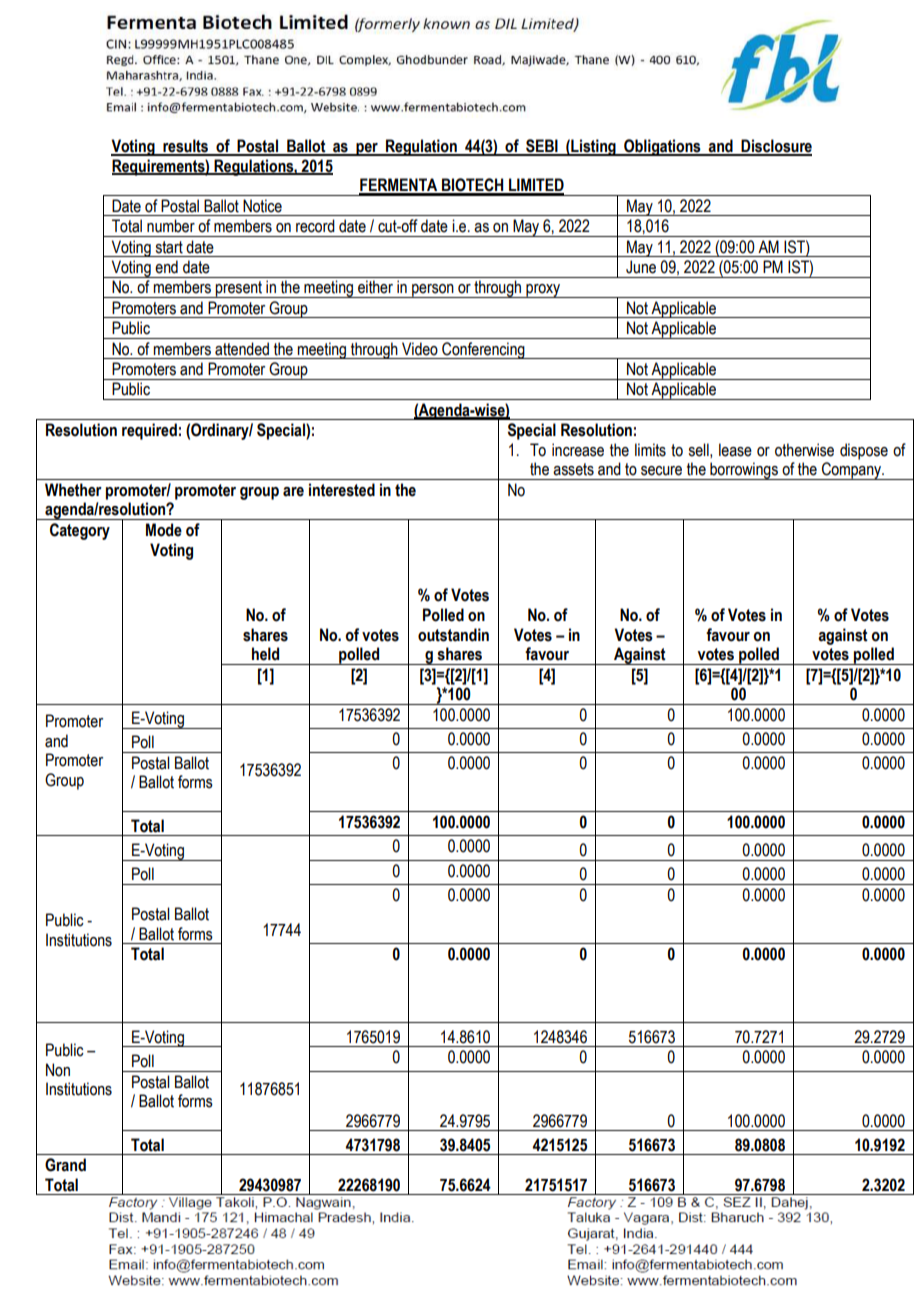  What do you see at coordinates (164, 530) in the screenshot?
I see `Mode` at bounding box center [164, 530].
